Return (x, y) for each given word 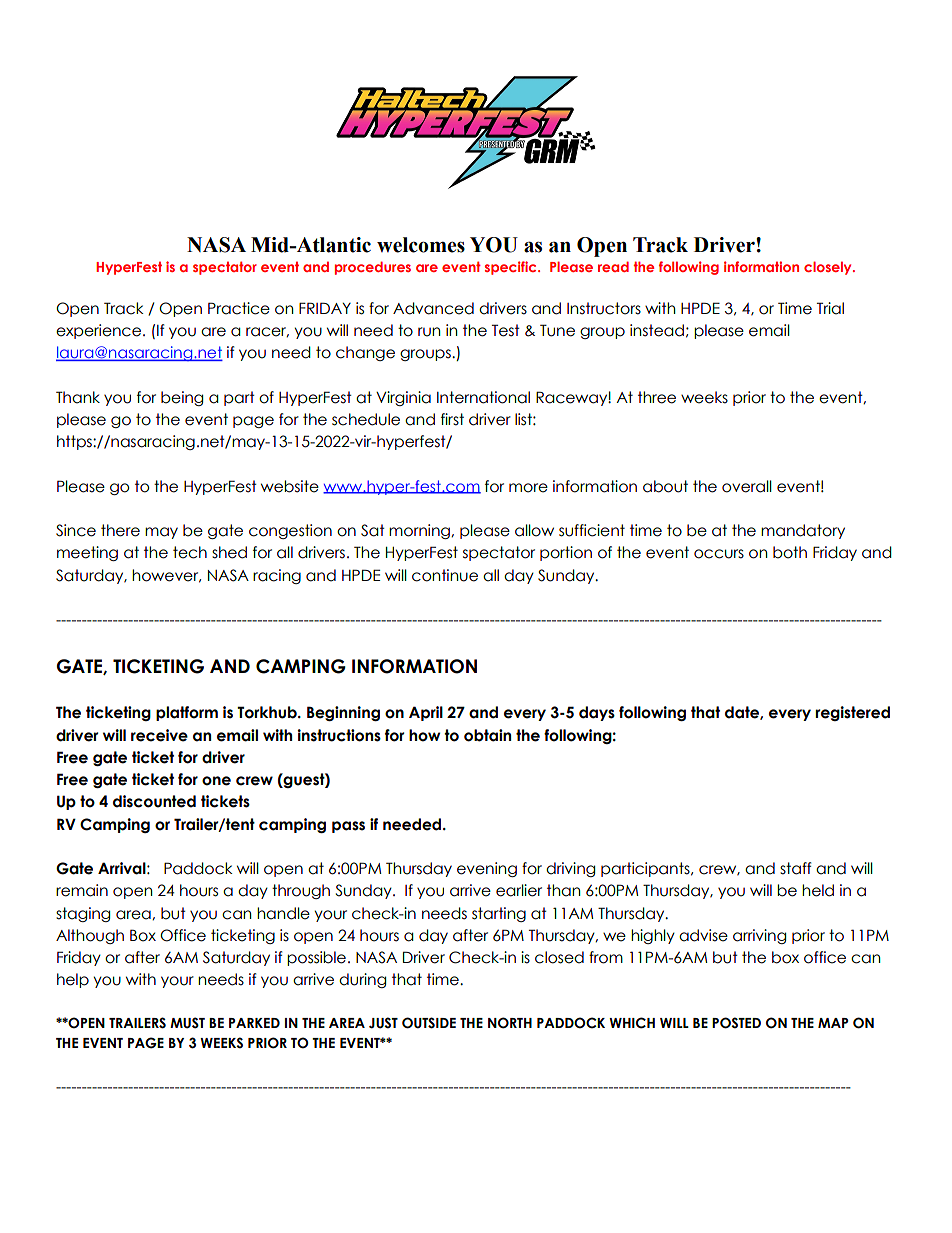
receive (159, 735)
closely (829, 268)
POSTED (736, 1023)
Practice (239, 308)
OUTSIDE (429, 1023)
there (120, 530)
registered (852, 713)
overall (747, 486)
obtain (487, 735)
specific (512, 268)
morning (420, 531)
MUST (187, 1023)
